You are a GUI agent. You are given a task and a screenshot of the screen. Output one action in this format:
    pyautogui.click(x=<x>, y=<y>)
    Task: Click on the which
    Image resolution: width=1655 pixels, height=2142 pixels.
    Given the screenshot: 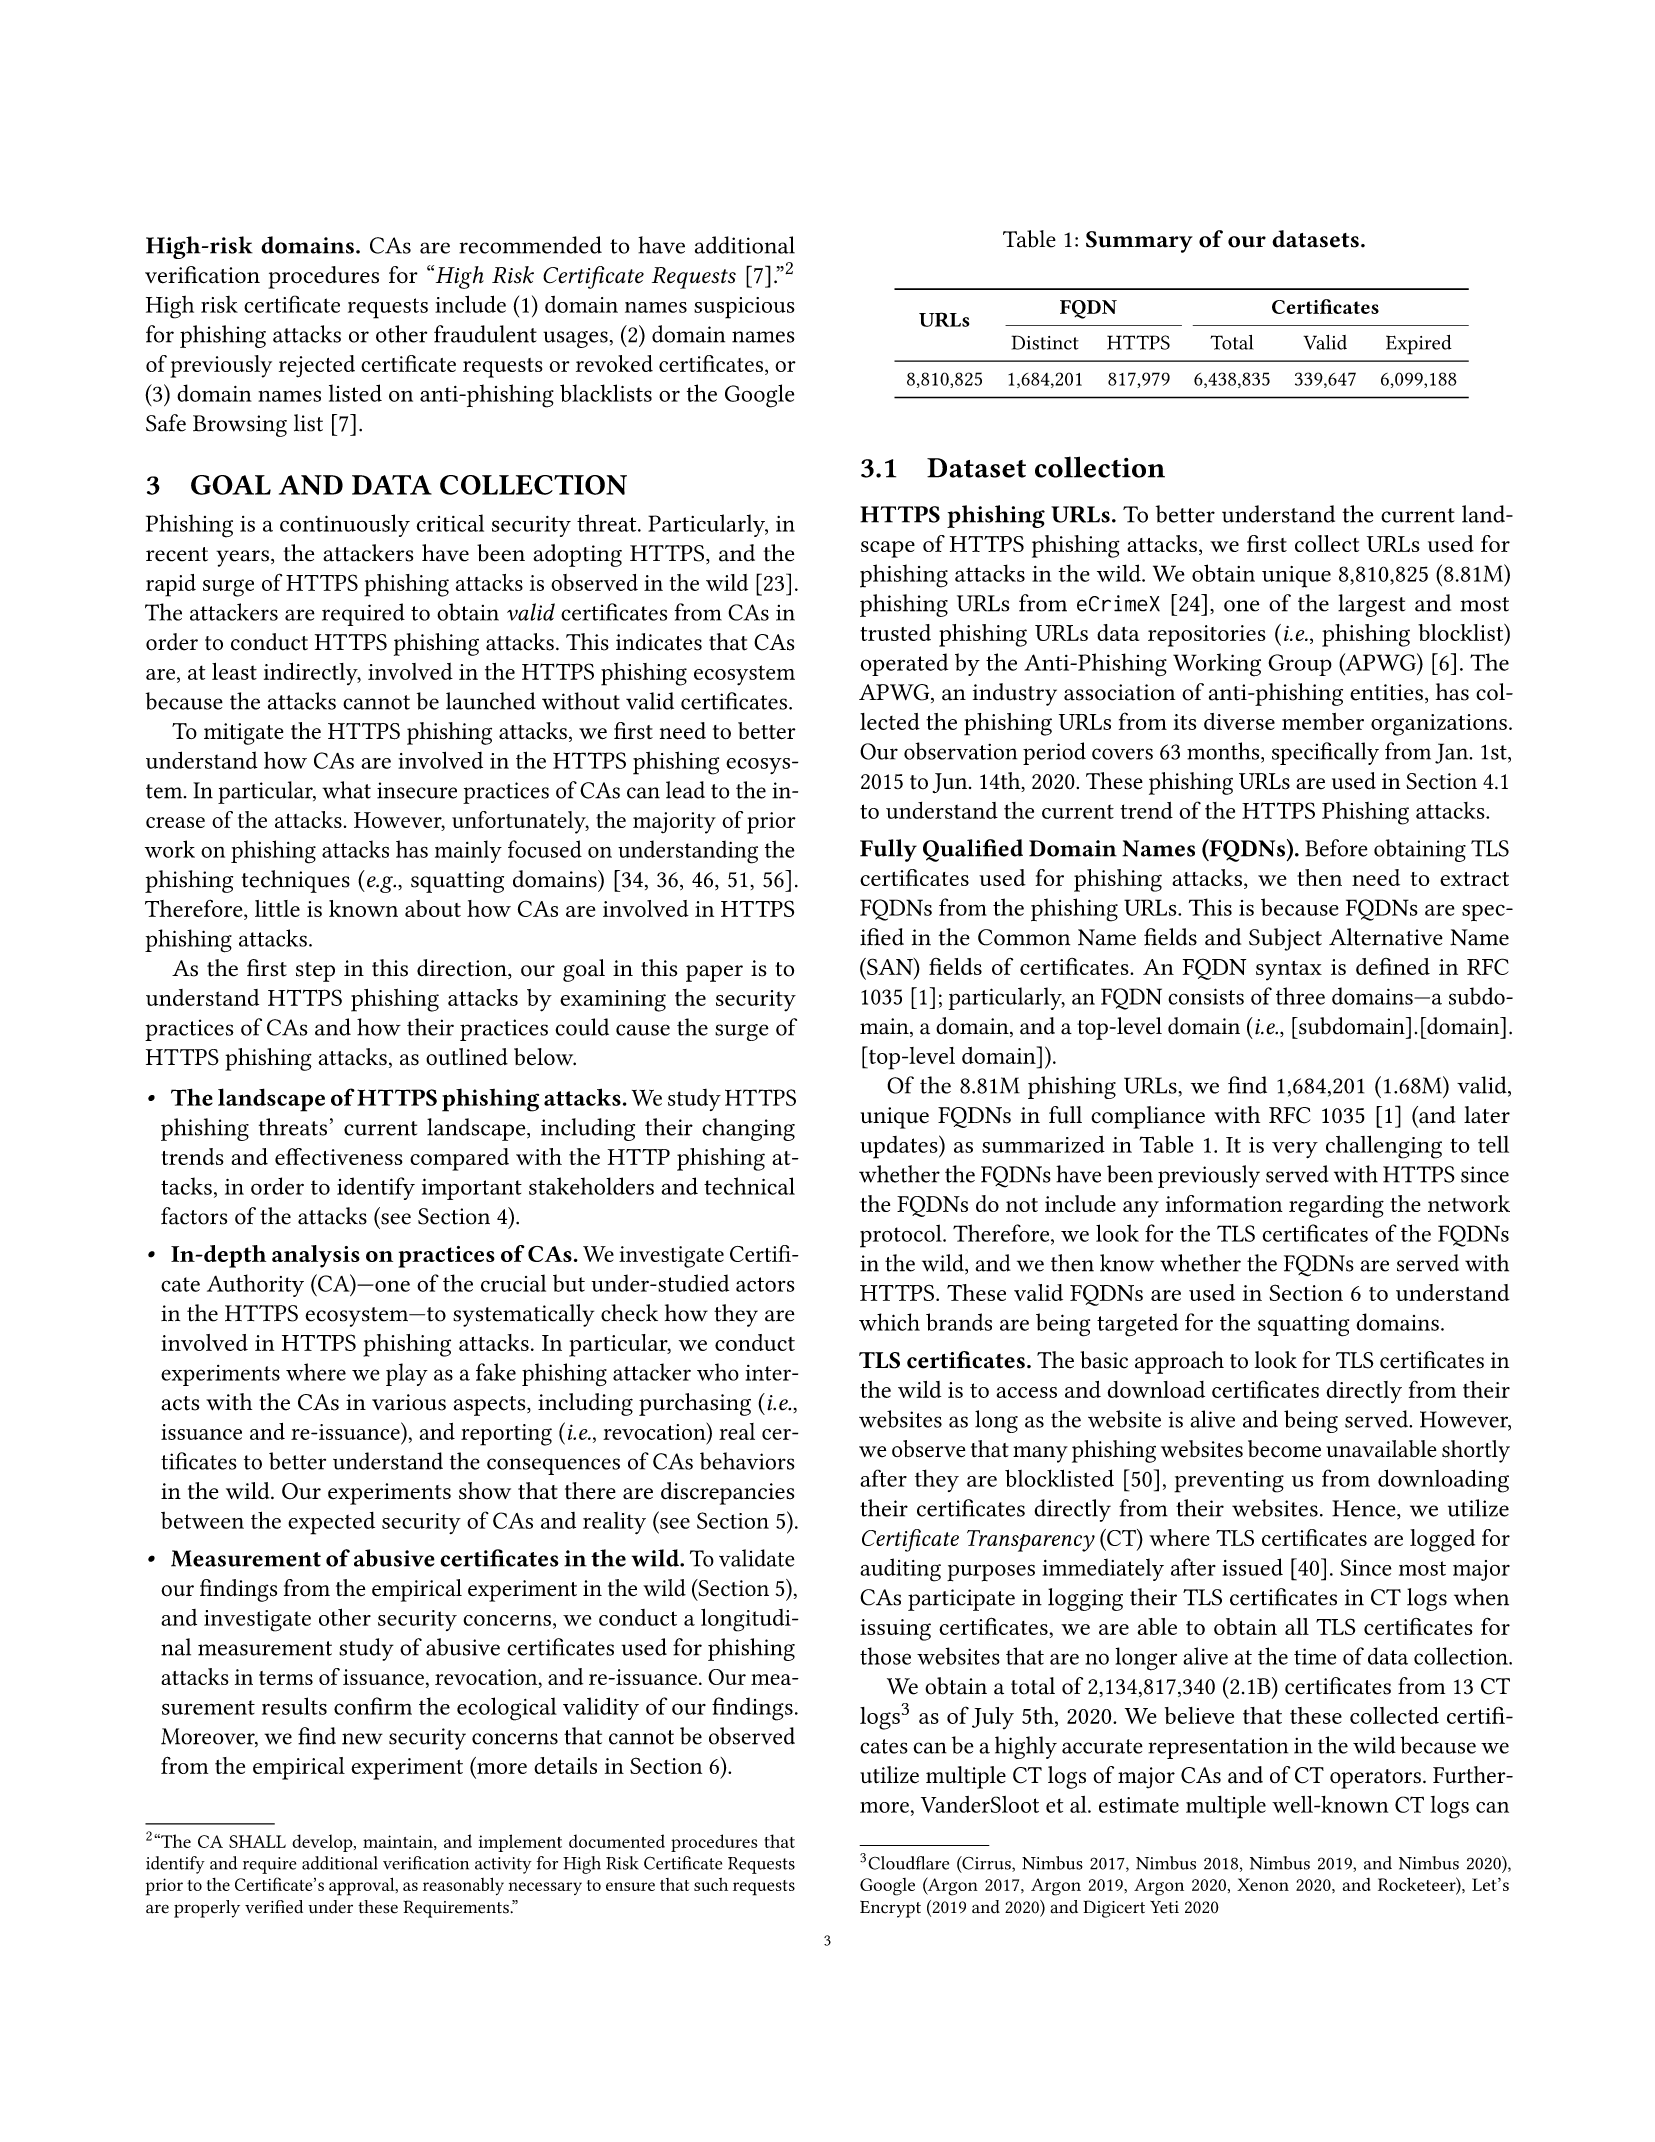 What is the action you would take?
    pyautogui.click(x=889, y=1322)
